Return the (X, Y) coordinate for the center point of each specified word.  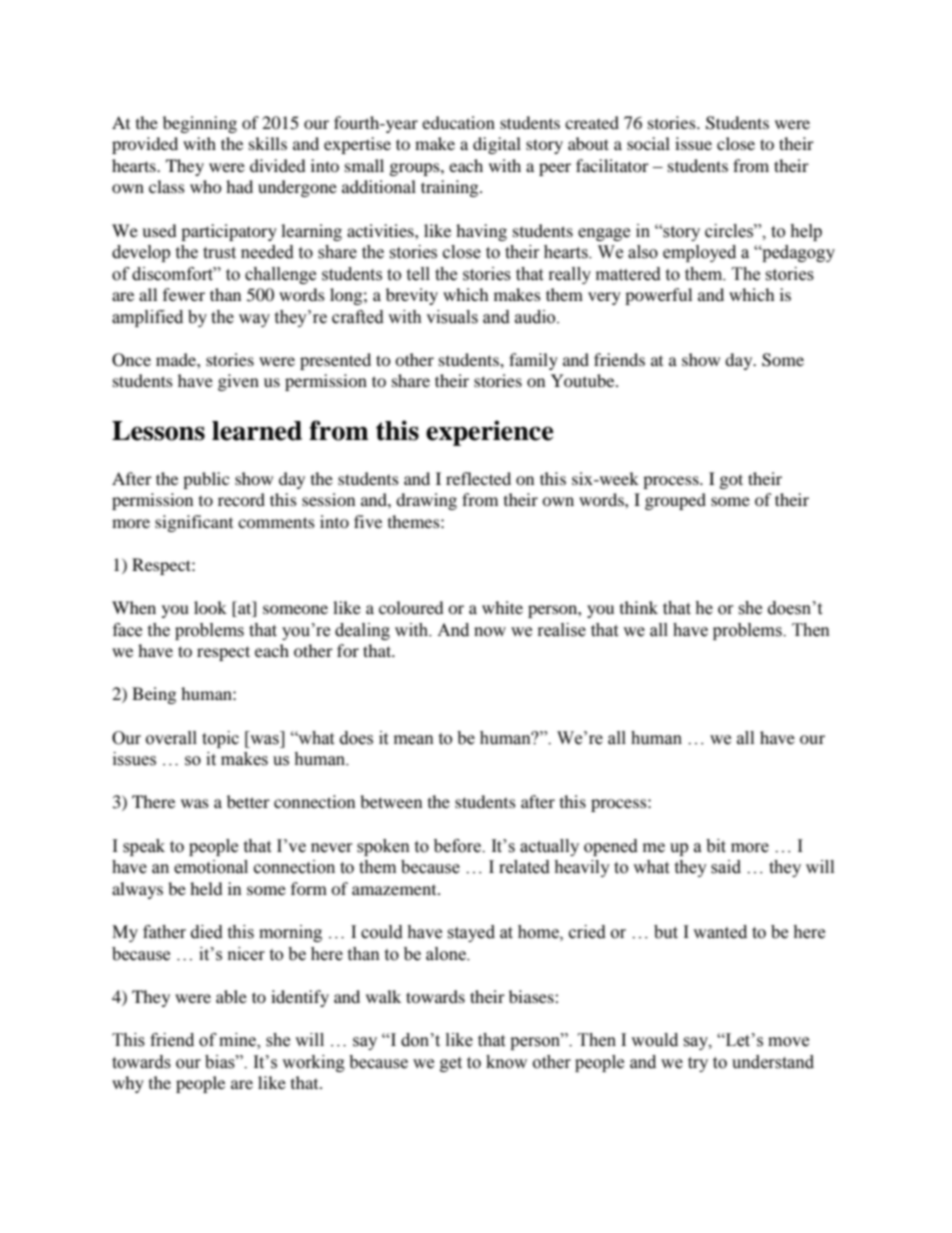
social (648, 143)
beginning (200, 124)
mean (414, 740)
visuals (452, 317)
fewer (184, 294)
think (639, 607)
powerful (658, 296)
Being (154, 695)
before (458, 846)
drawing (426, 501)
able (231, 996)
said (726, 867)
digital (497, 145)
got (731, 481)
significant (194, 523)
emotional (211, 867)
